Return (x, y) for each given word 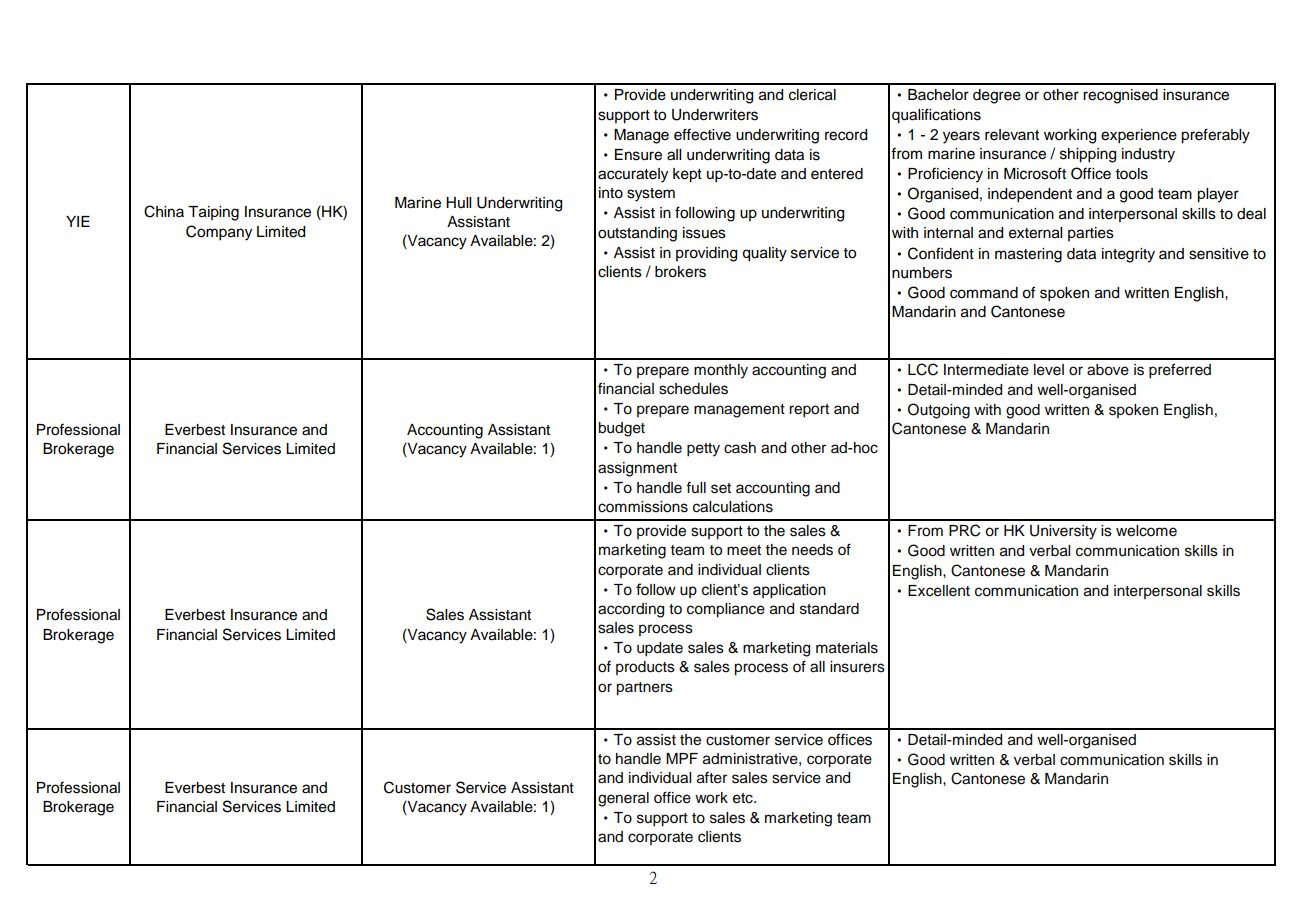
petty (703, 450)
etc (744, 798)
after (712, 778)
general (623, 799)
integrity (1128, 255)
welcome (1146, 531)
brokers (680, 272)
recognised (1120, 96)
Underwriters (715, 115)
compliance (726, 610)
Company (219, 233)
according (631, 610)
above (1108, 370)
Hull (458, 202)
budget (621, 429)
